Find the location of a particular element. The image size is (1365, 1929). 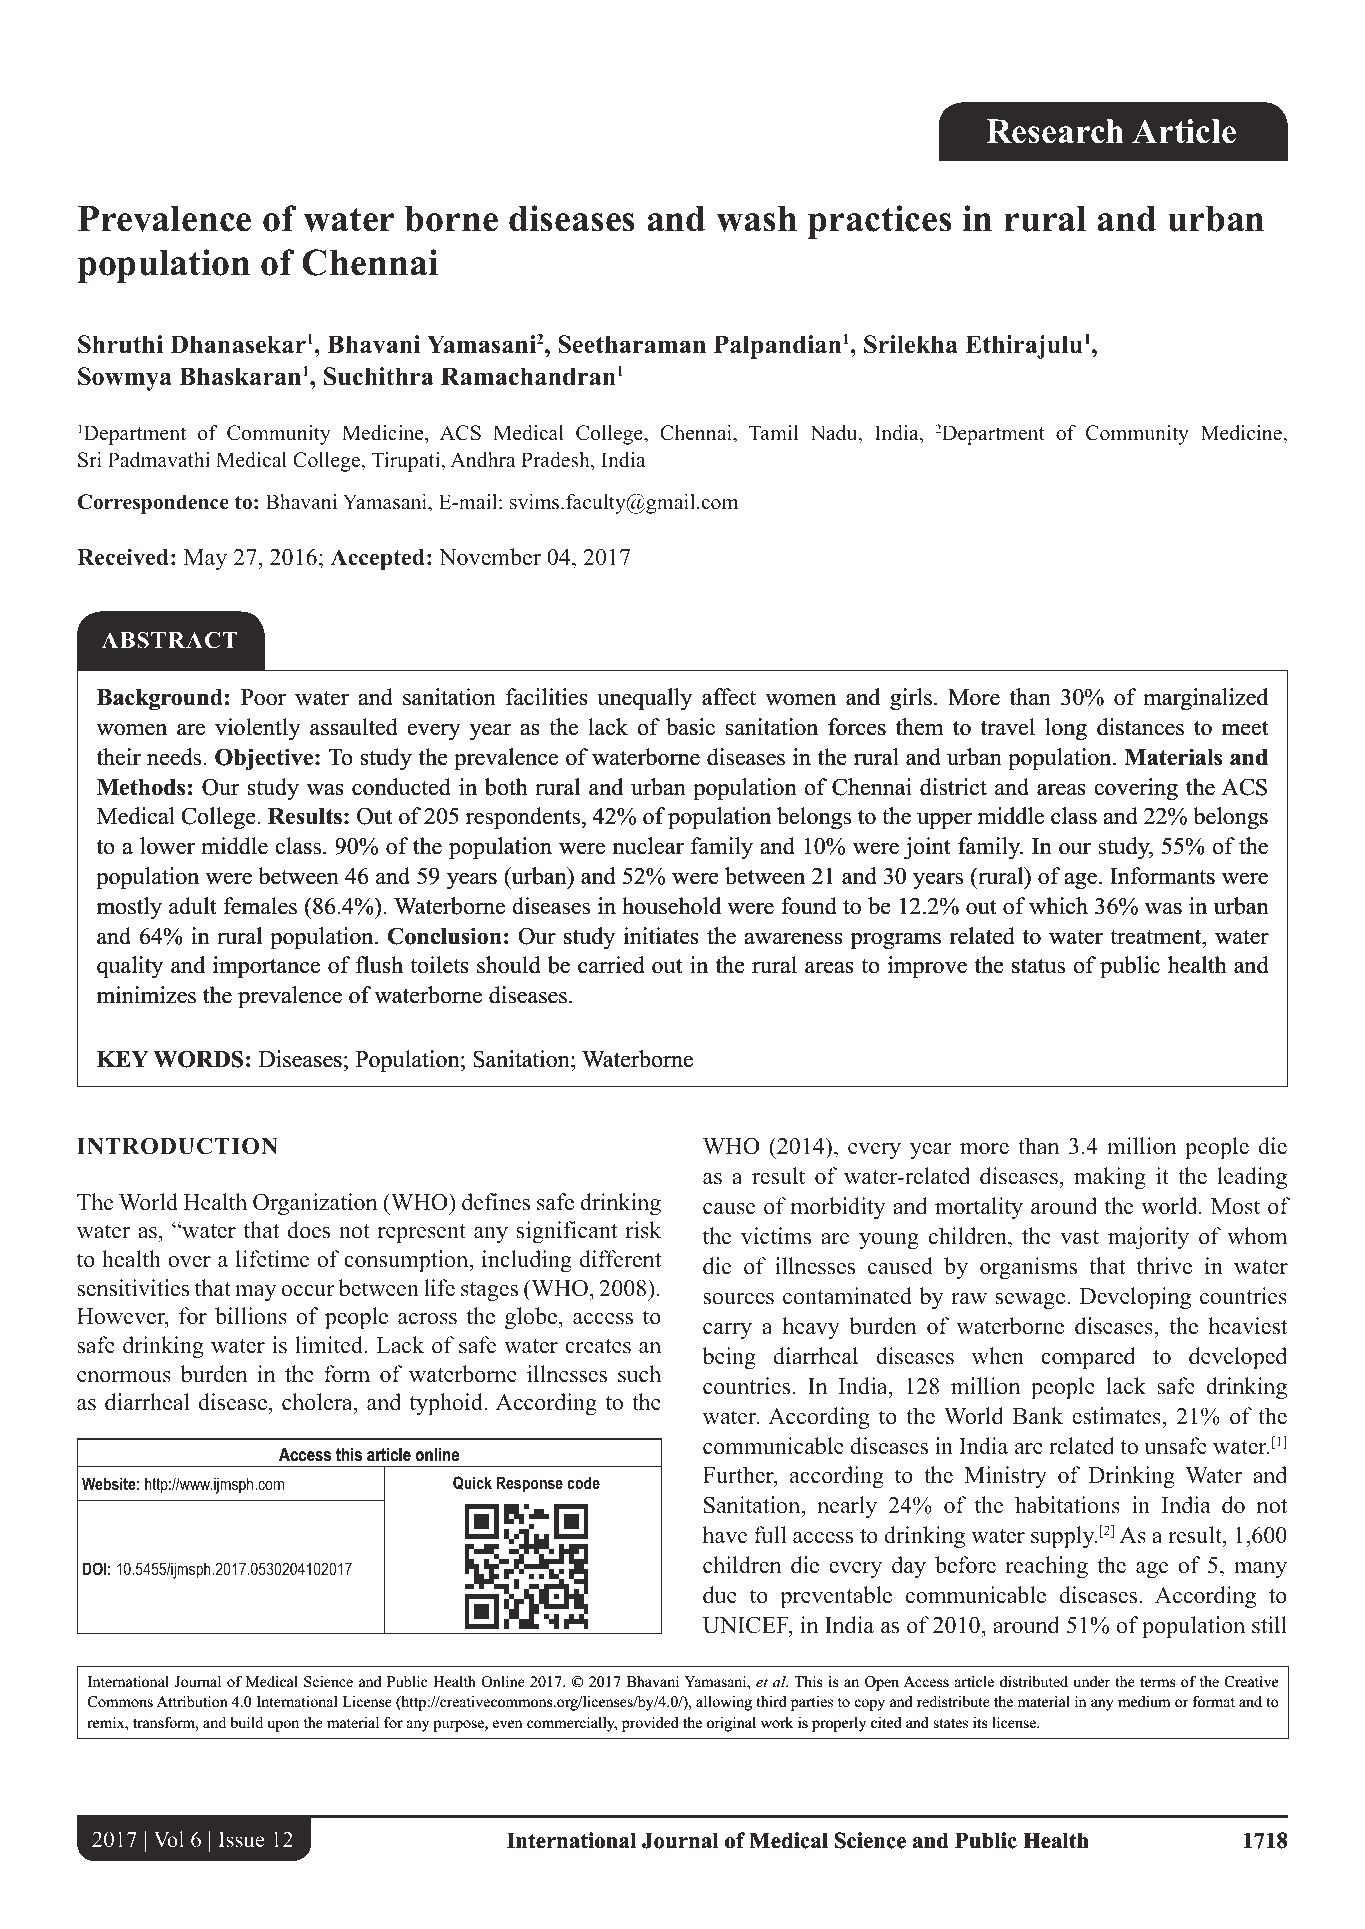

Shruthi is located at coordinates (120, 344).
